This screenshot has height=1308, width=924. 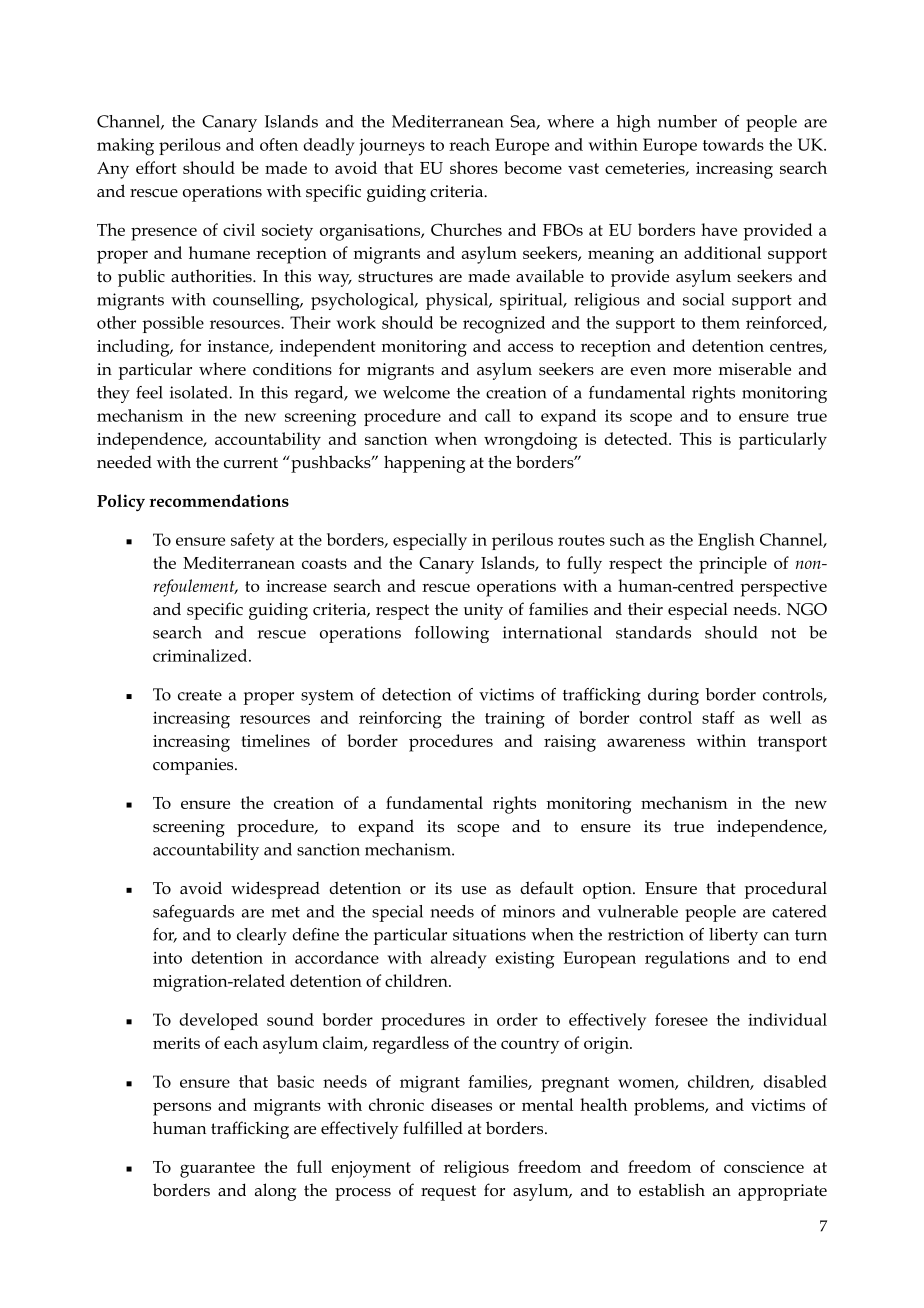 What do you see at coordinates (156, 167) in the screenshot?
I see `effort` at bounding box center [156, 167].
